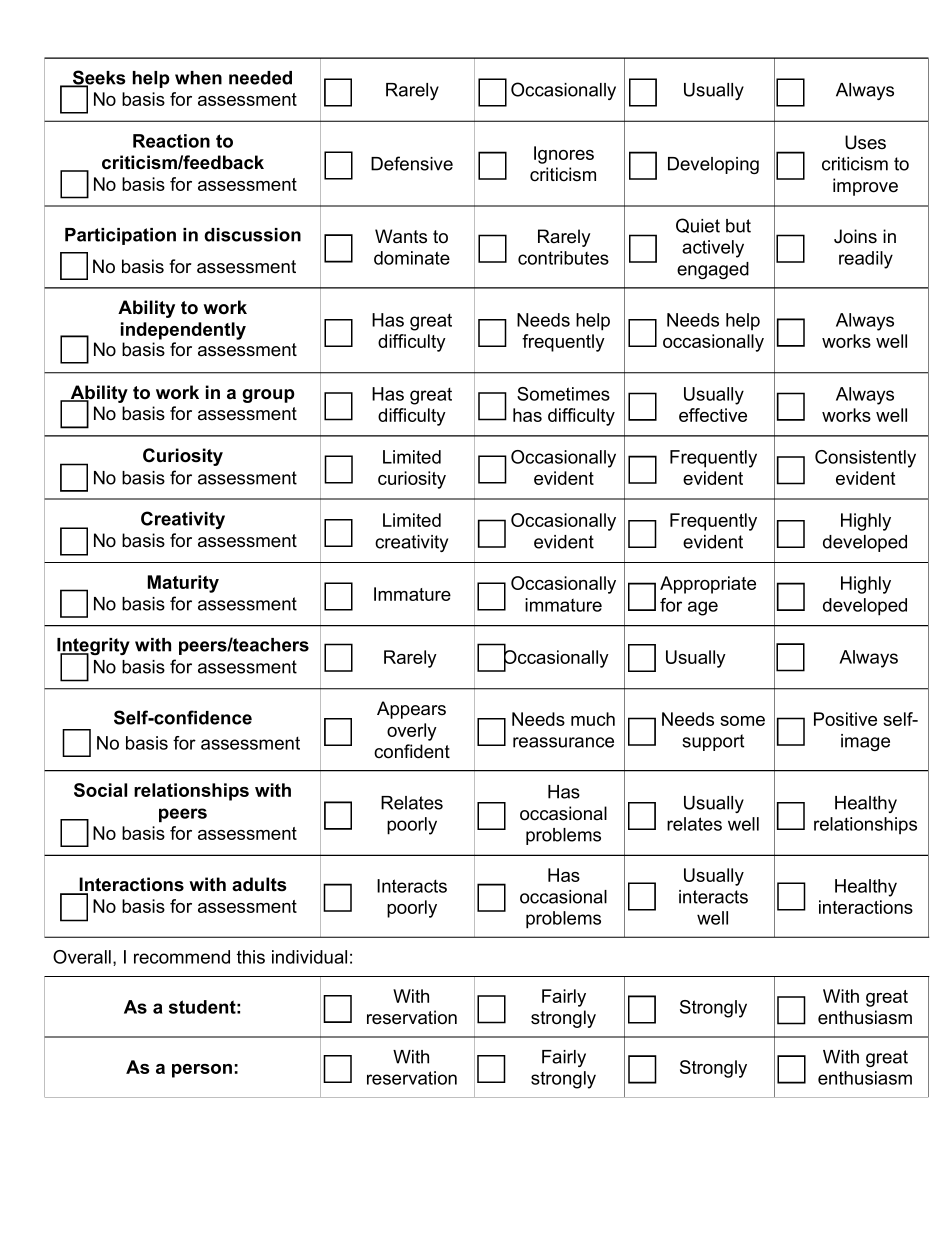 The height and width of the screenshot is (1233, 952). What do you see at coordinates (713, 415) in the screenshot?
I see `effective` at bounding box center [713, 415].
